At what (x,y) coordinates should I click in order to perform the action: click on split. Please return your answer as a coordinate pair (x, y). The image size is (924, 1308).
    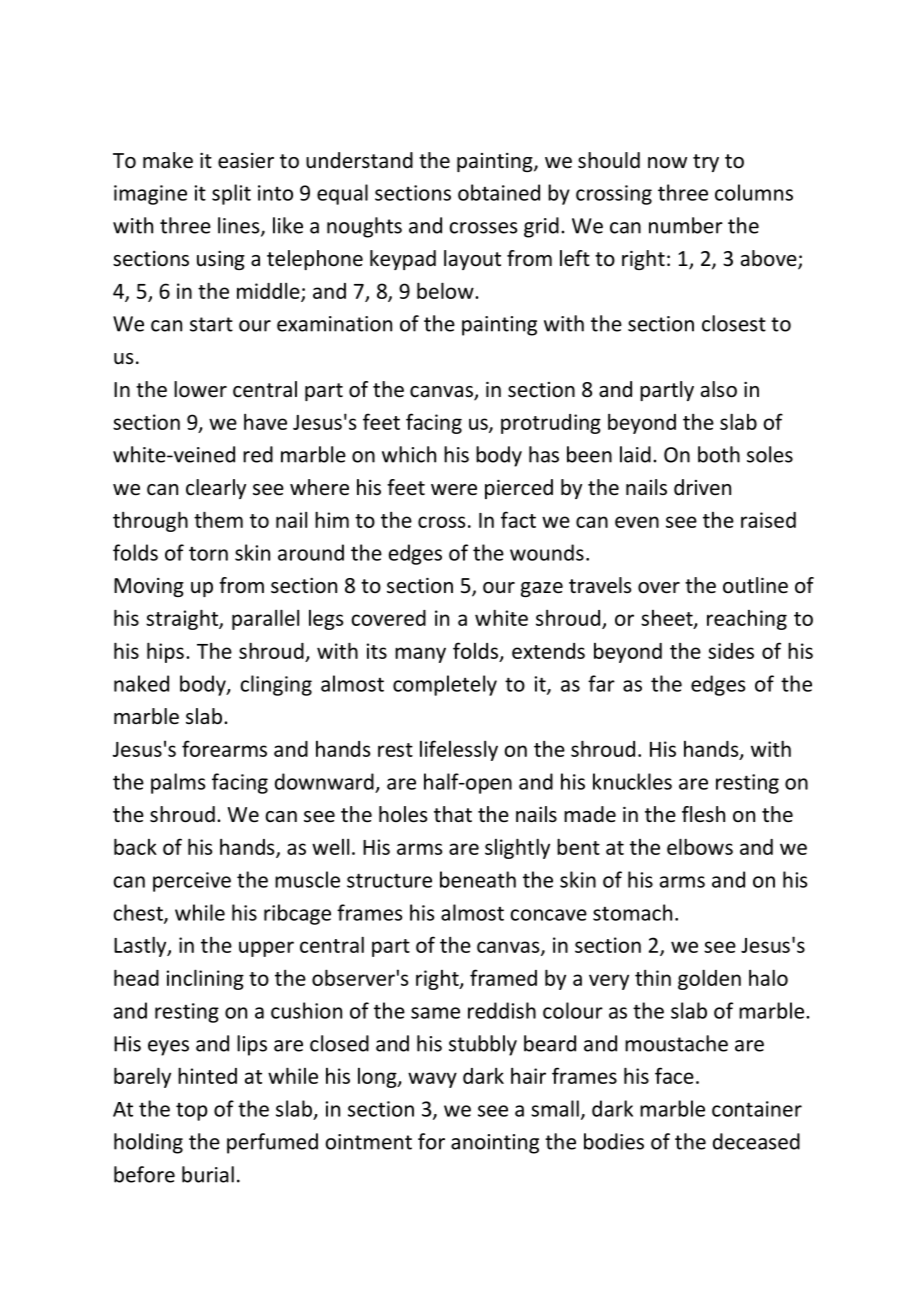
    Looking at the image, I should click on (231, 194).
